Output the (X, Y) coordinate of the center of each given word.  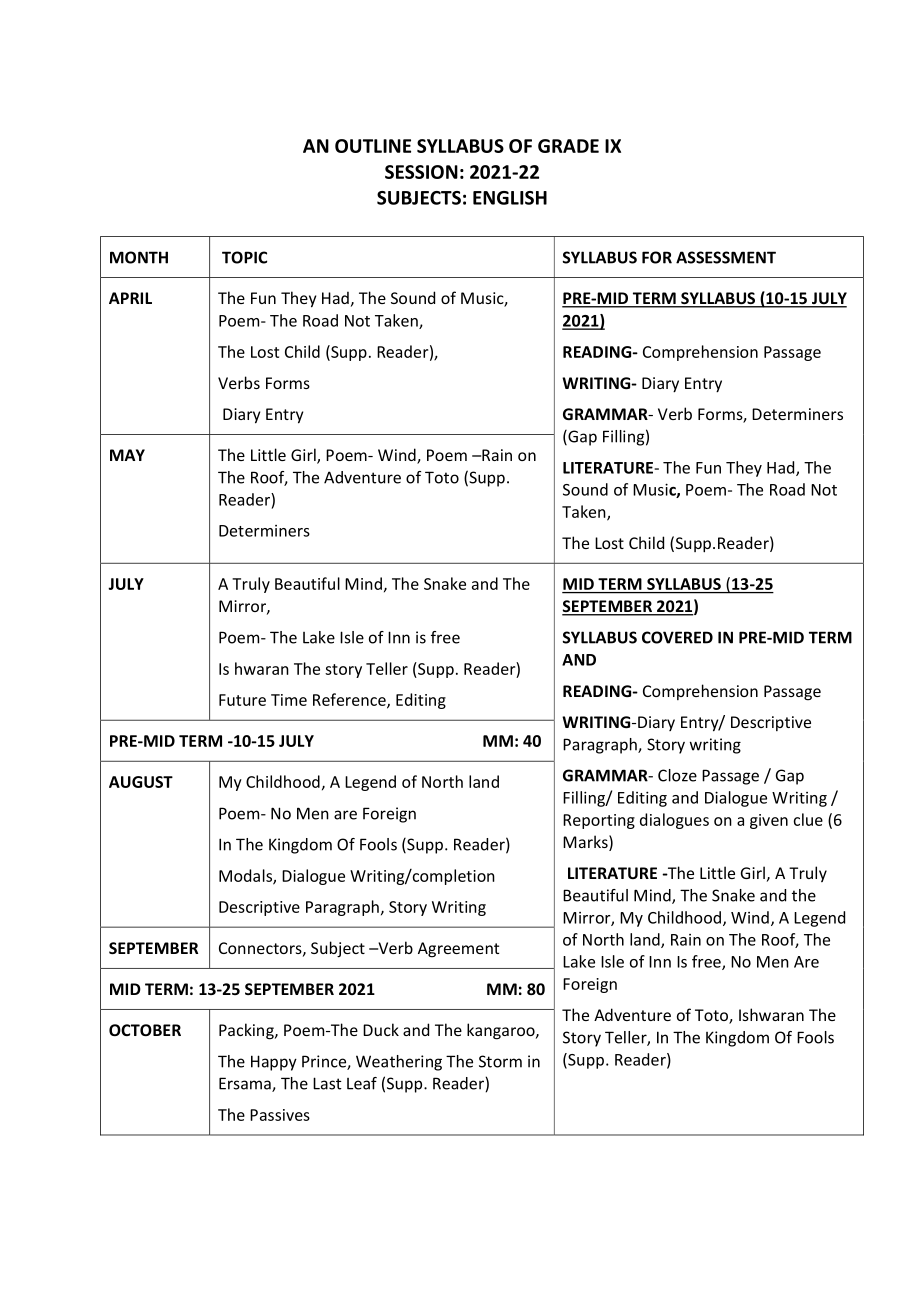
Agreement (458, 950)
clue (808, 819)
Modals (246, 876)
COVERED (677, 637)
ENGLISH (510, 198)
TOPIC (244, 257)
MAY (127, 455)
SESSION (421, 172)
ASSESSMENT (726, 257)
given (769, 821)
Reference (350, 700)
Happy (274, 1063)
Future (242, 700)
